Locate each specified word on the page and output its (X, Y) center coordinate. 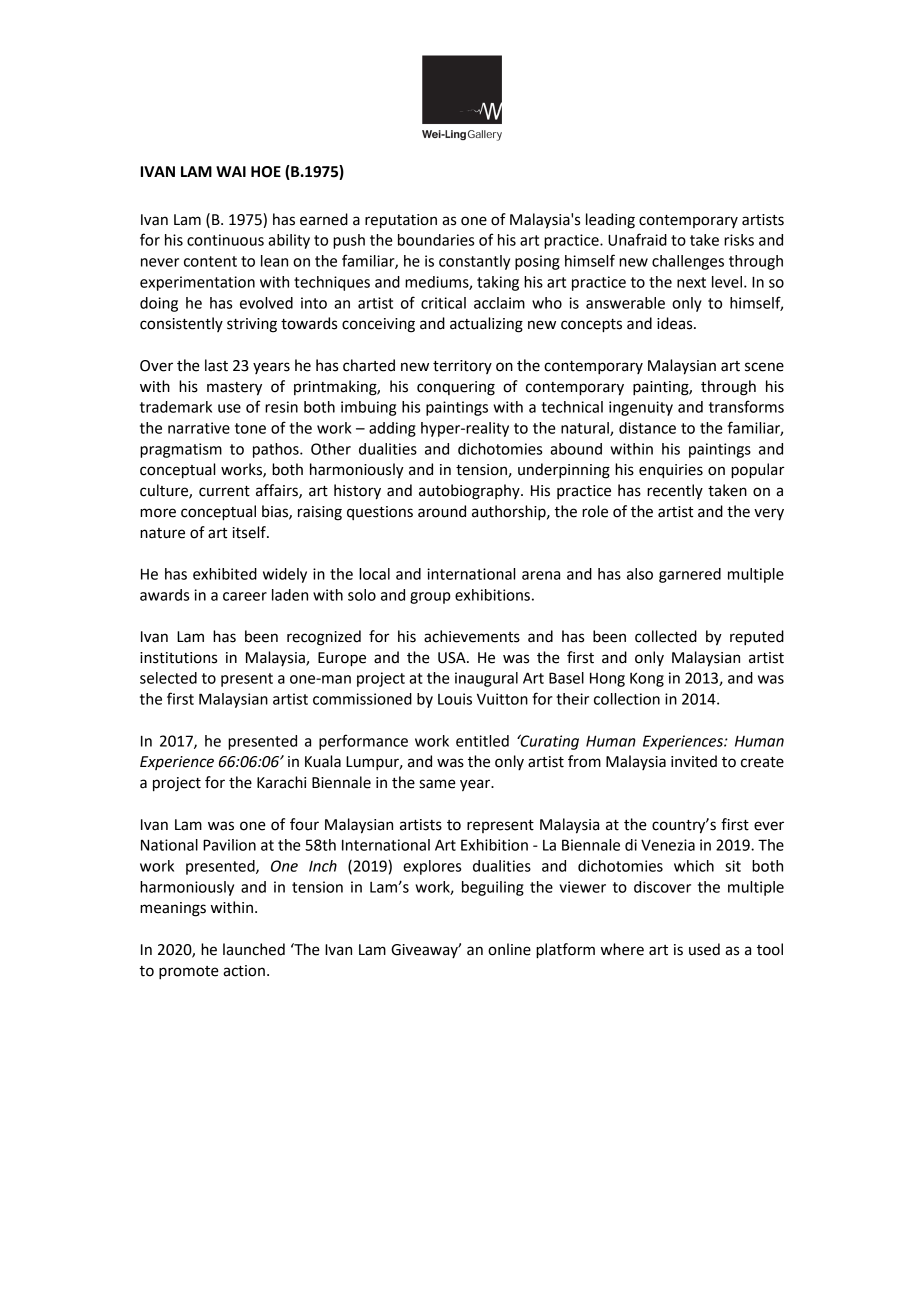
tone (250, 428)
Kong (647, 679)
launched (254, 949)
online (509, 949)
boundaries (436, 240)
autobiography (470, 492)
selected (168, 678)
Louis (455, 699)
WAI (231, 171)
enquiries (671, 471)
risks (739, 240)
